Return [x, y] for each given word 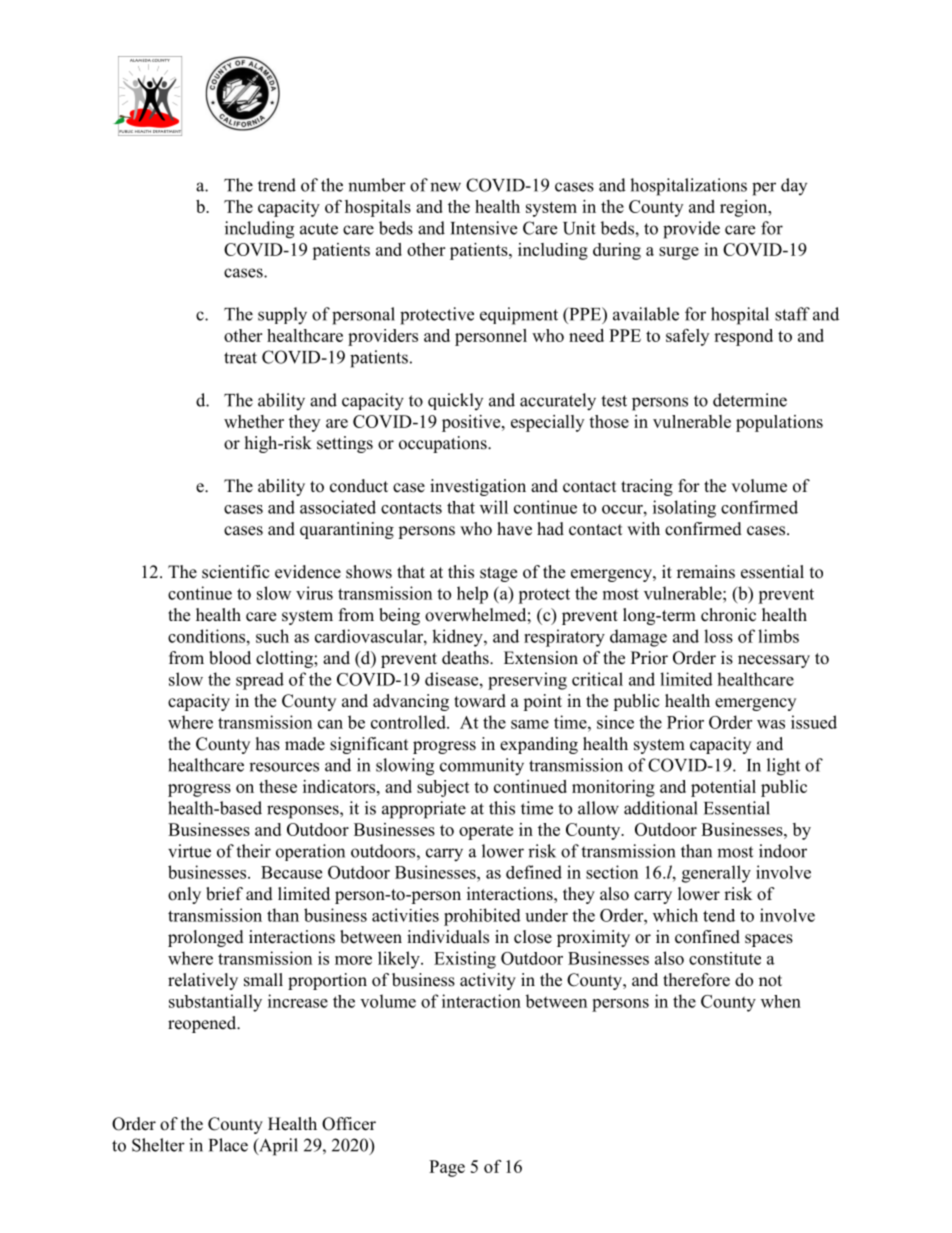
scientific [236, 572]
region [745, 208]
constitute [725, 958]
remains [706, 572]
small [263, 980]
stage [498, 574]
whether [254, 421]
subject [443, 788]
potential [723, 788]
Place [228, 1145]
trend [277, 185]
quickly [455, 401]
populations [779, 423]
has [268, 744]
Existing [465, 960]
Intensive [483, 228]
